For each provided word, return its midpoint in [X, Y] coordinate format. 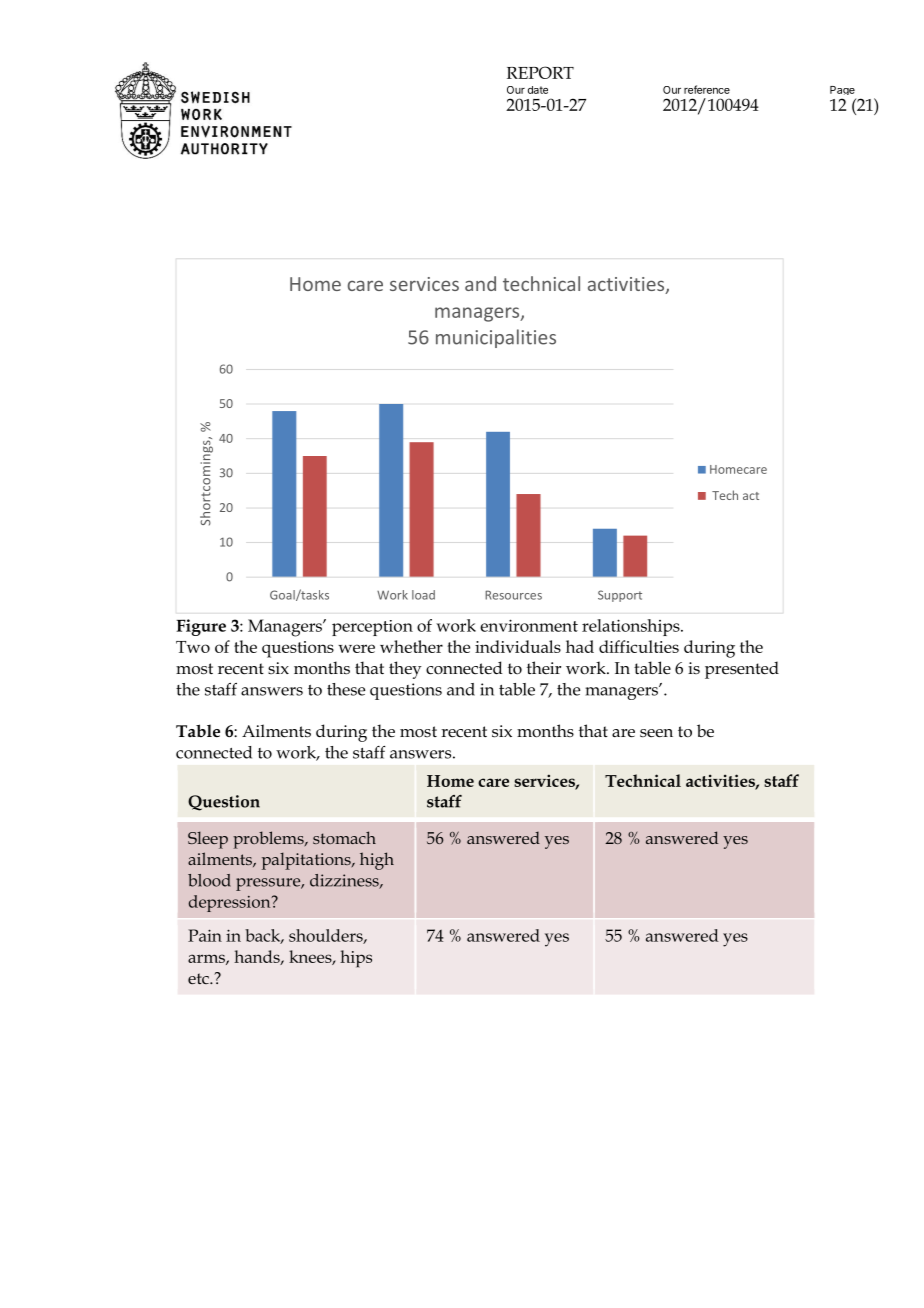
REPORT [540, 72]
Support [620, 596]
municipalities [496, 338]
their [544, 667]
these [346, 689]
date [538, 90]
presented [742, 670]
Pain [205, 935]
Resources [513, 595]
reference [707, 89]
